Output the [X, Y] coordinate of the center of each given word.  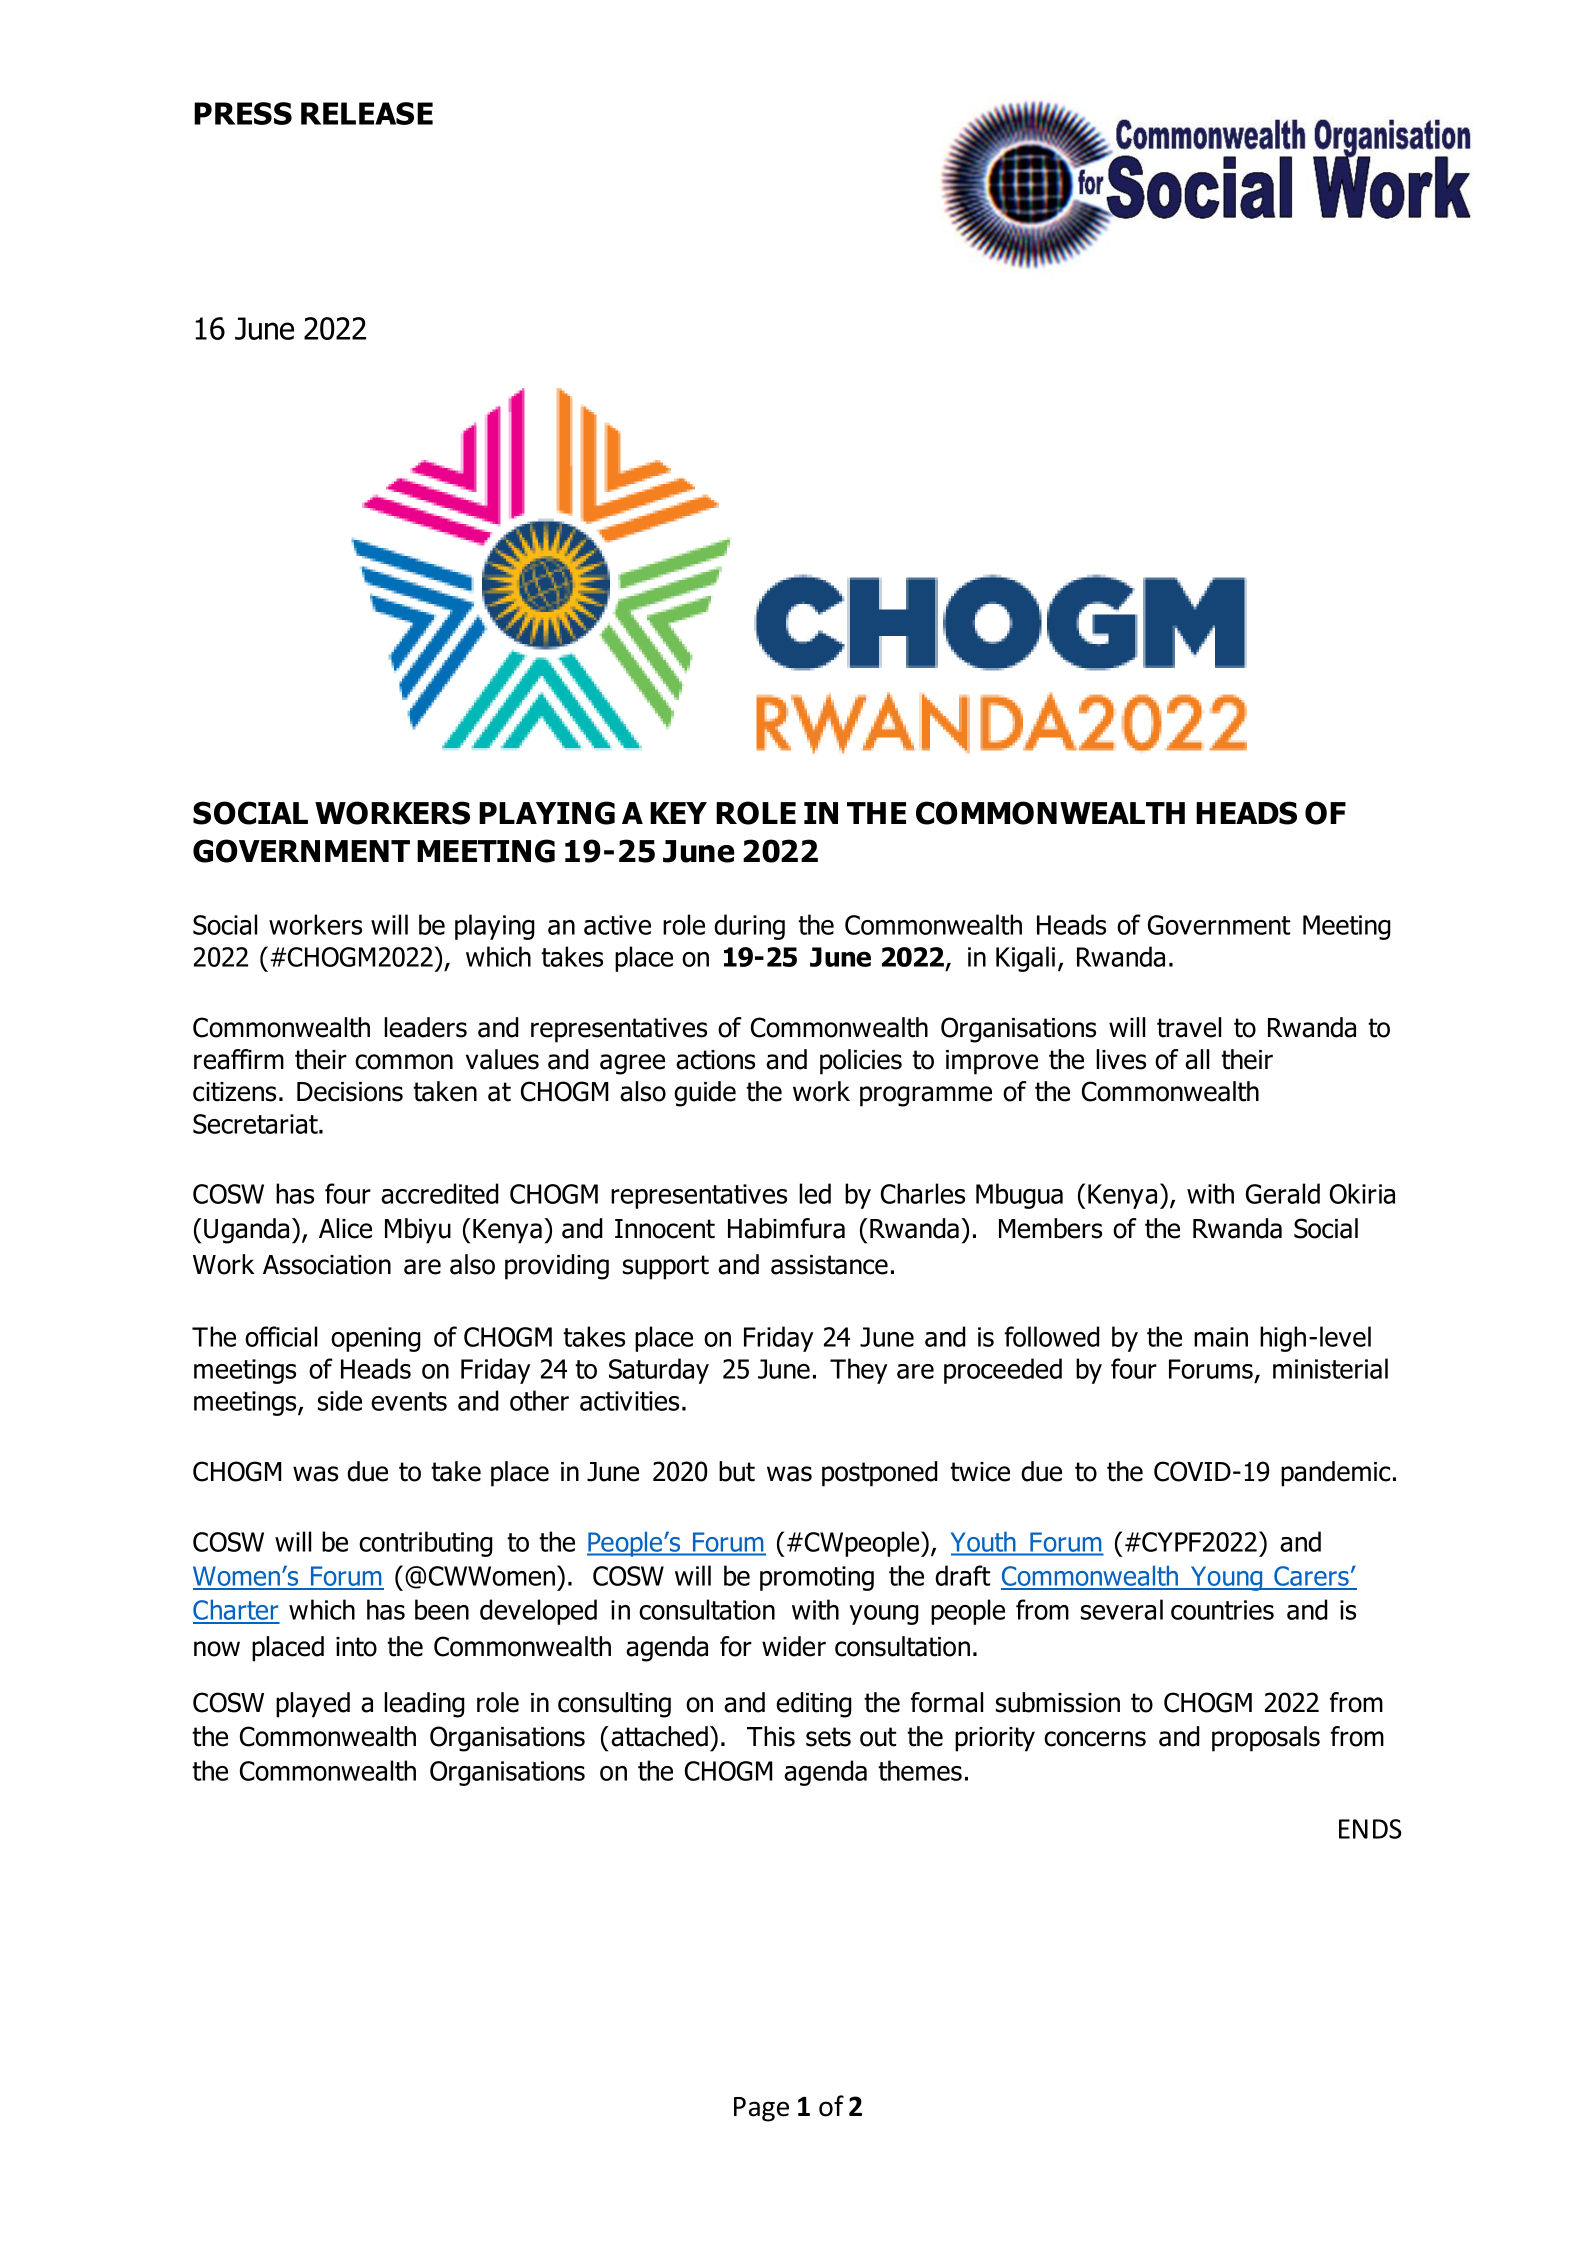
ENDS [1370, 1829]
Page [761, 2109]
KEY [678, 813]
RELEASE [367, 113]
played [313, 1705]
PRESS [243, 113]
